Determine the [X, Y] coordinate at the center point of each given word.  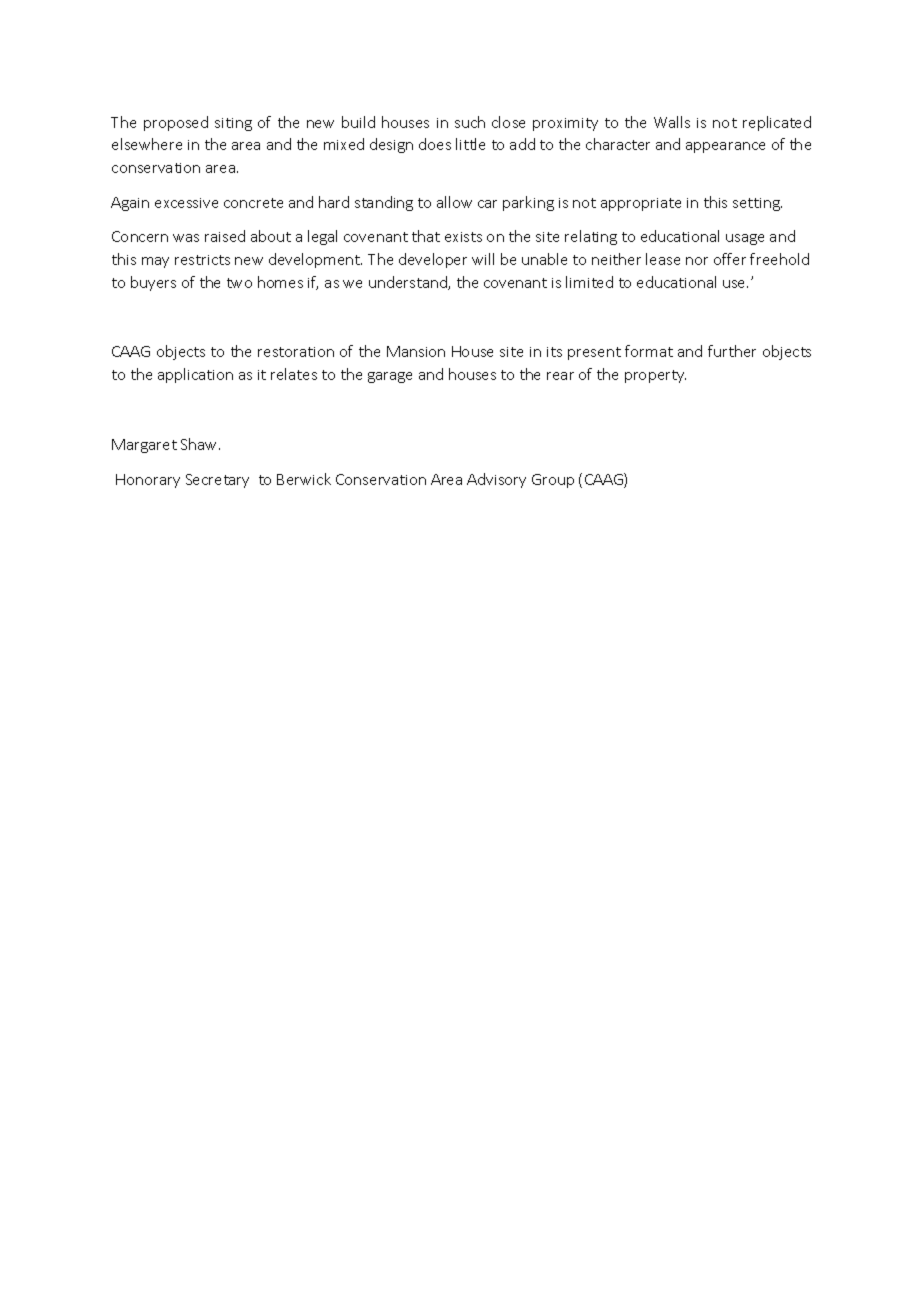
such [470, 122]
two [239, 283]
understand [409, 283]
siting [233, 124]
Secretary [217, 481]
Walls [672, 122]
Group [553, 481]
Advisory [496, 480]
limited [589, 282]
